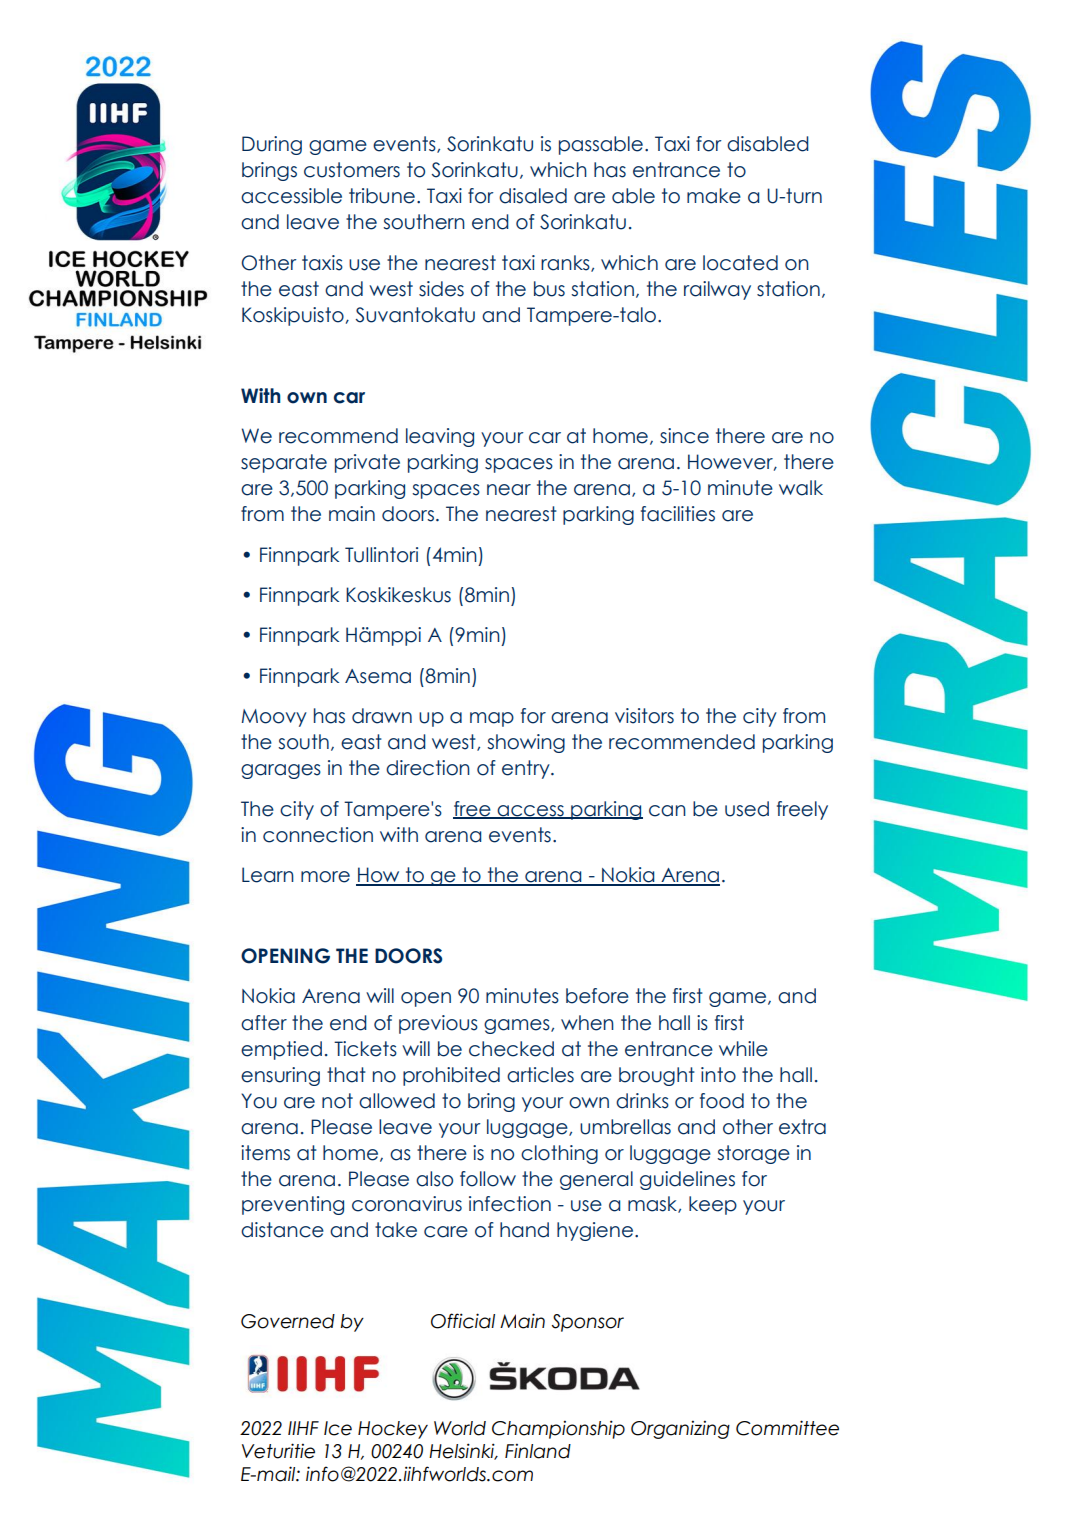 Image resolution: width=1076 pixels, height=1521 pixels. What do you see at coordinates (338, 1428) in the screenshot?
I see `Ice` at bounding box center [338, 1428].
